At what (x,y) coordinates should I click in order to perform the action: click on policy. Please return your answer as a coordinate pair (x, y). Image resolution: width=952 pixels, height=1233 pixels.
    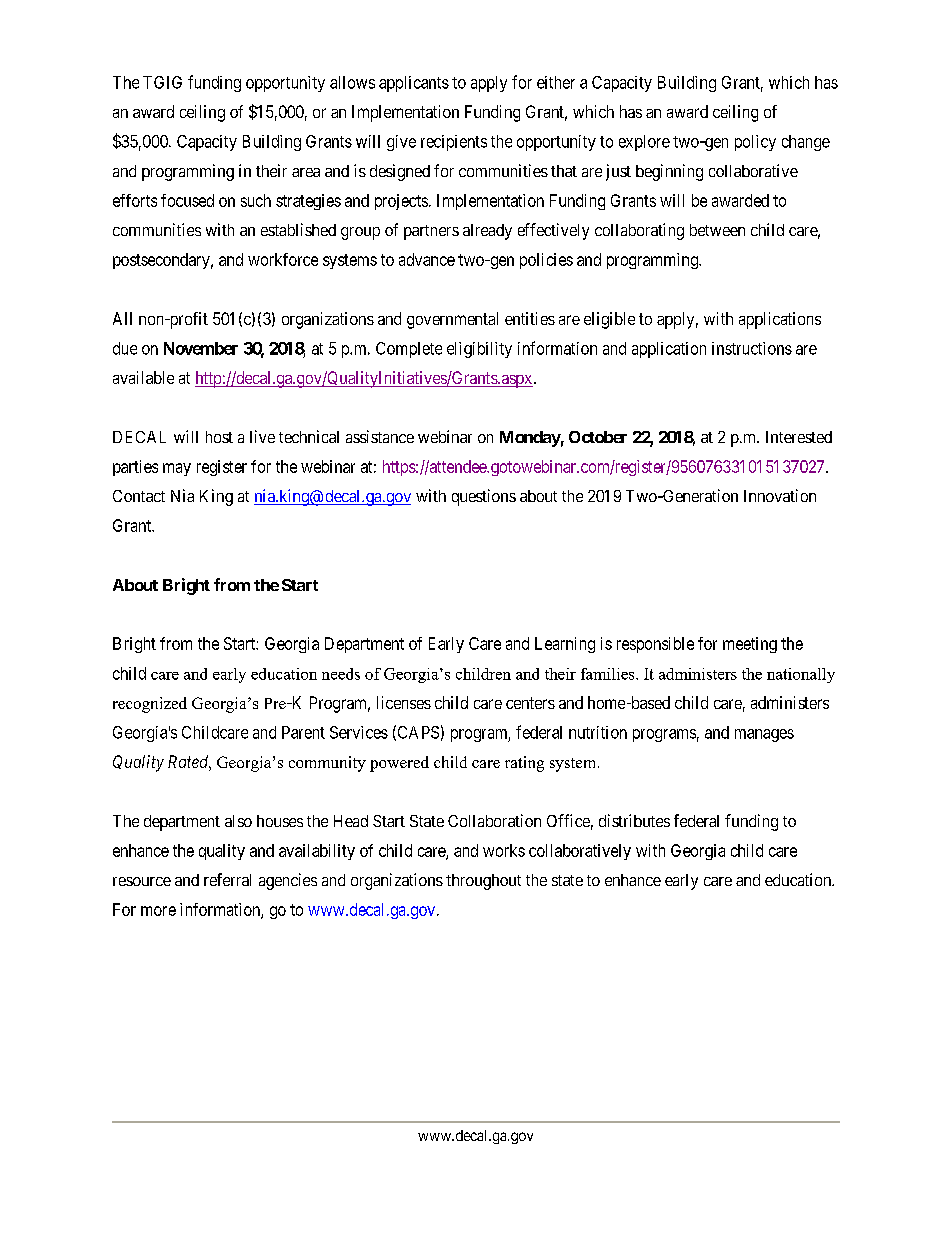
    Looking at the image, I should click on (755, 143).
